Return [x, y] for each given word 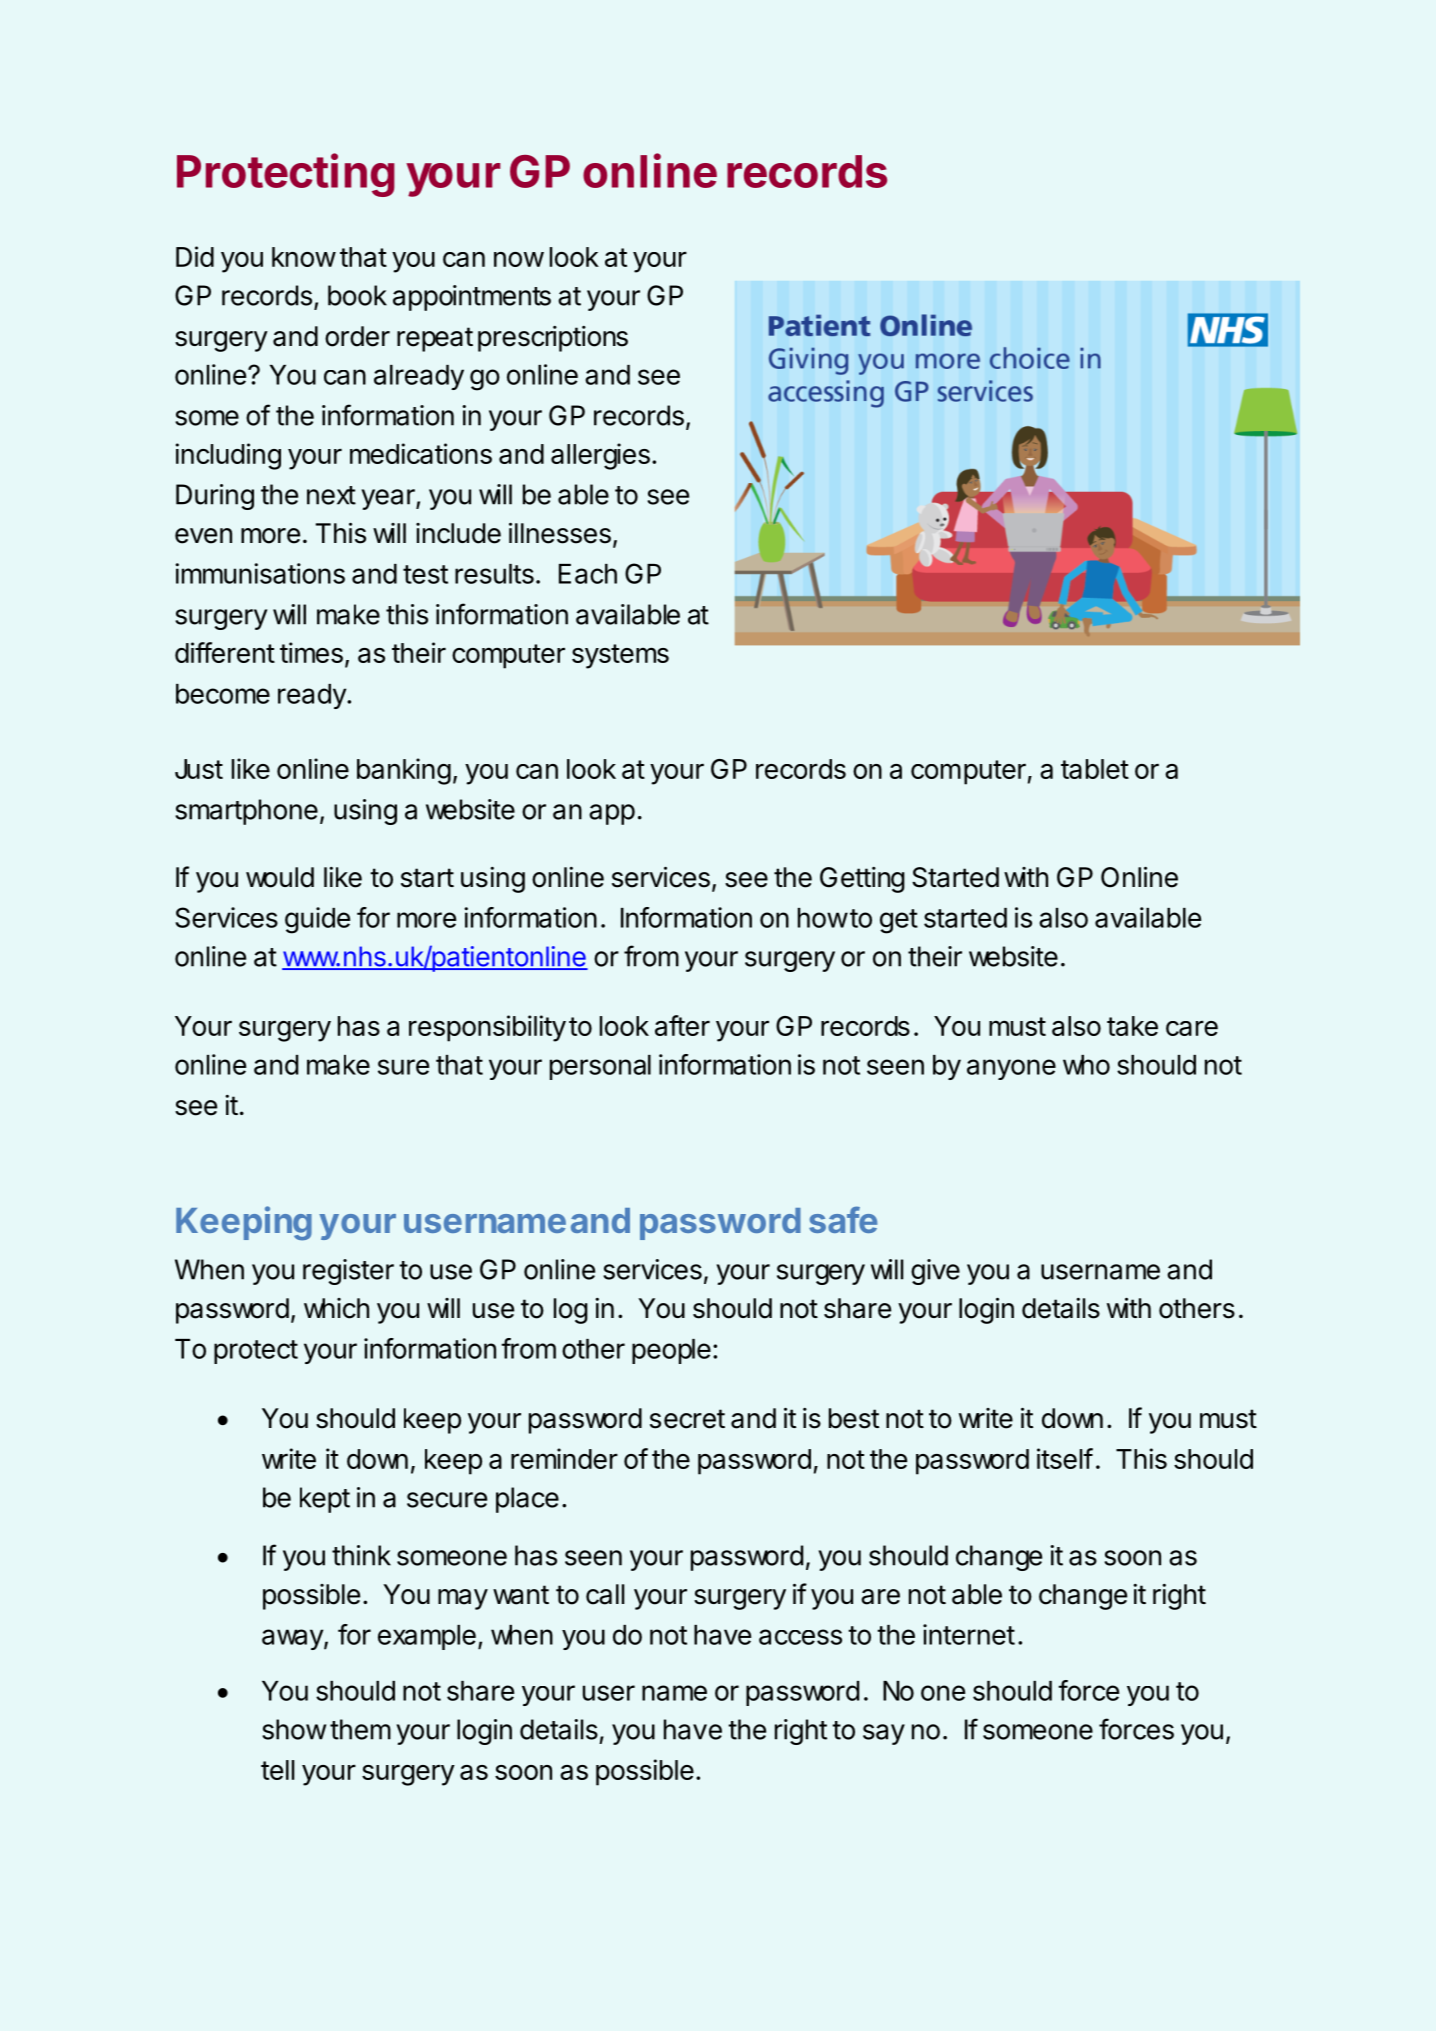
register [348, 1272]
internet [969, 1634]
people [671, 1351]
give [935, 1272]
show [294, 1729]
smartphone [246, 812]
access [800, 1637]
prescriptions [553, 339]
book [357, 295]
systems [620, 656]
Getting [862, 880]
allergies [600, 456]
